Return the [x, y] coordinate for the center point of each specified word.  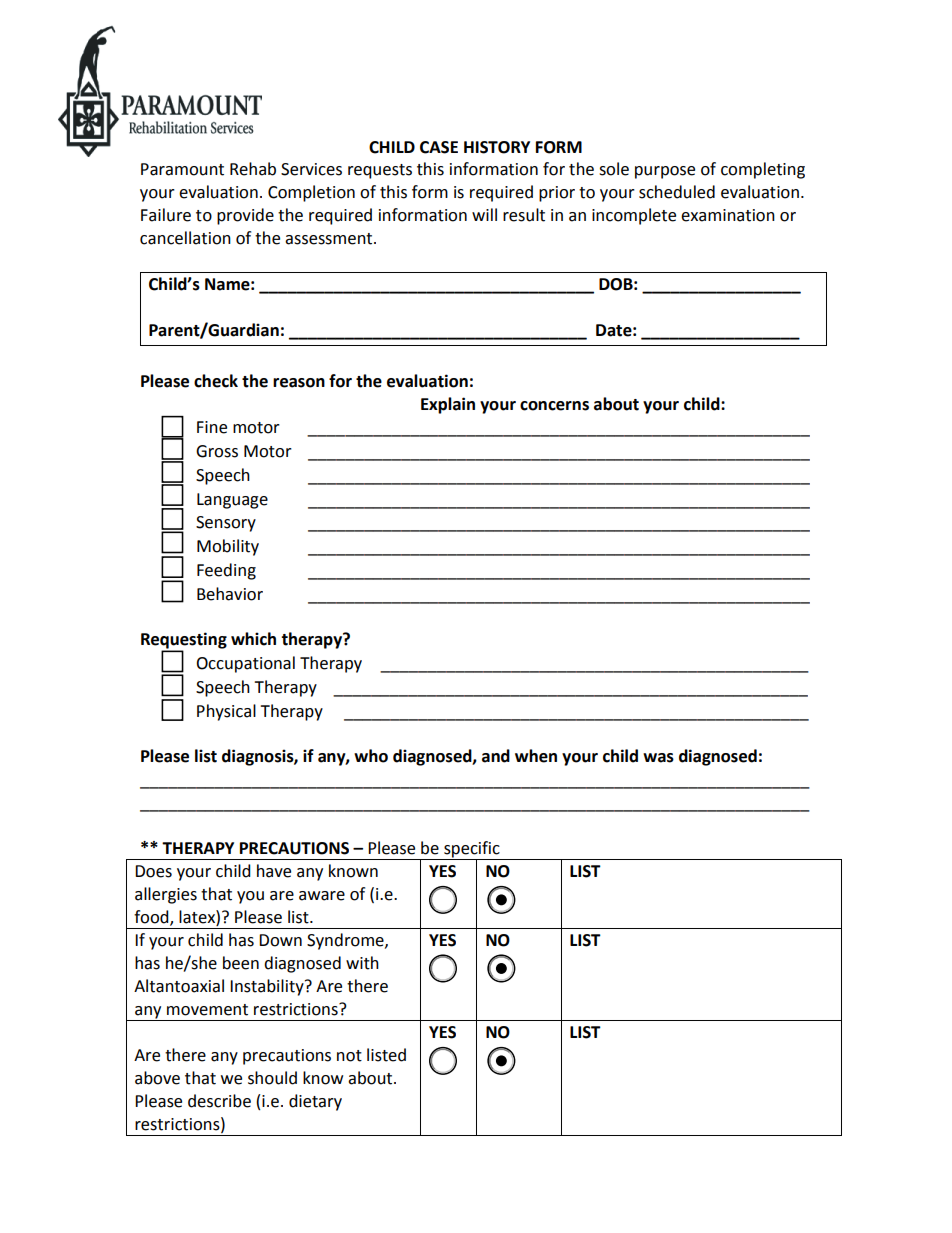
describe [219, 1101]
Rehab [253, 169]
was [658, 758]
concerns [554, 406]
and [496, 756]
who [371, 756]
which [253, 639]
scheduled [677, 192]
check [216, 381]
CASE [439, 147]
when [536, 756]
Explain [448, 405]
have [274, 871]
